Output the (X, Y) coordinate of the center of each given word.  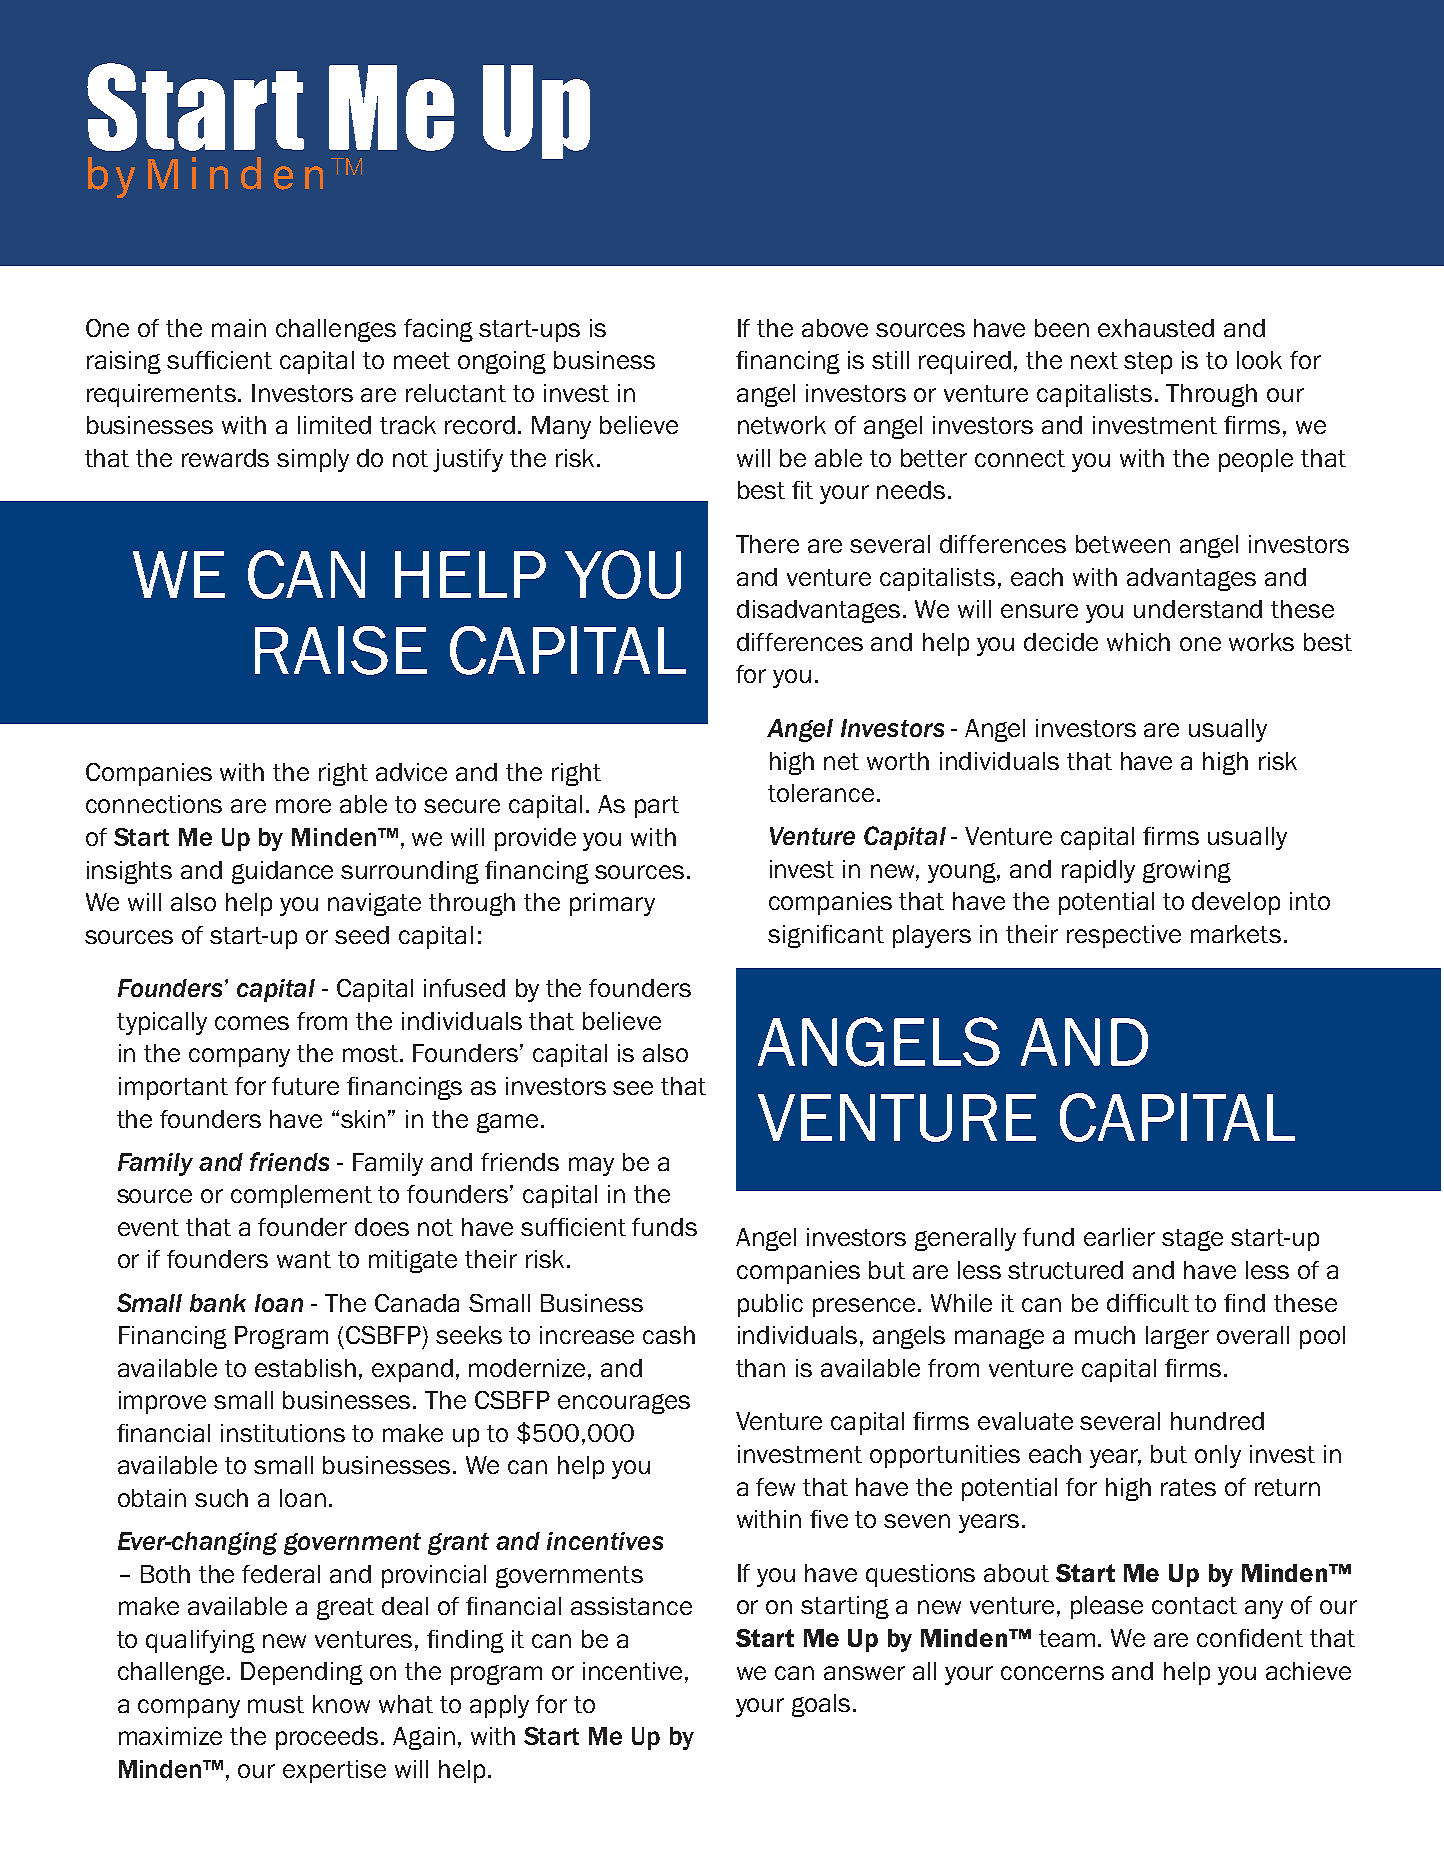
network (782, 425)
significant (826, 936)
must (276, 1704)
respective (1124, 936)
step (1148, 363)
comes (252, 1023)
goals (821, 1705)
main (239, 328)
